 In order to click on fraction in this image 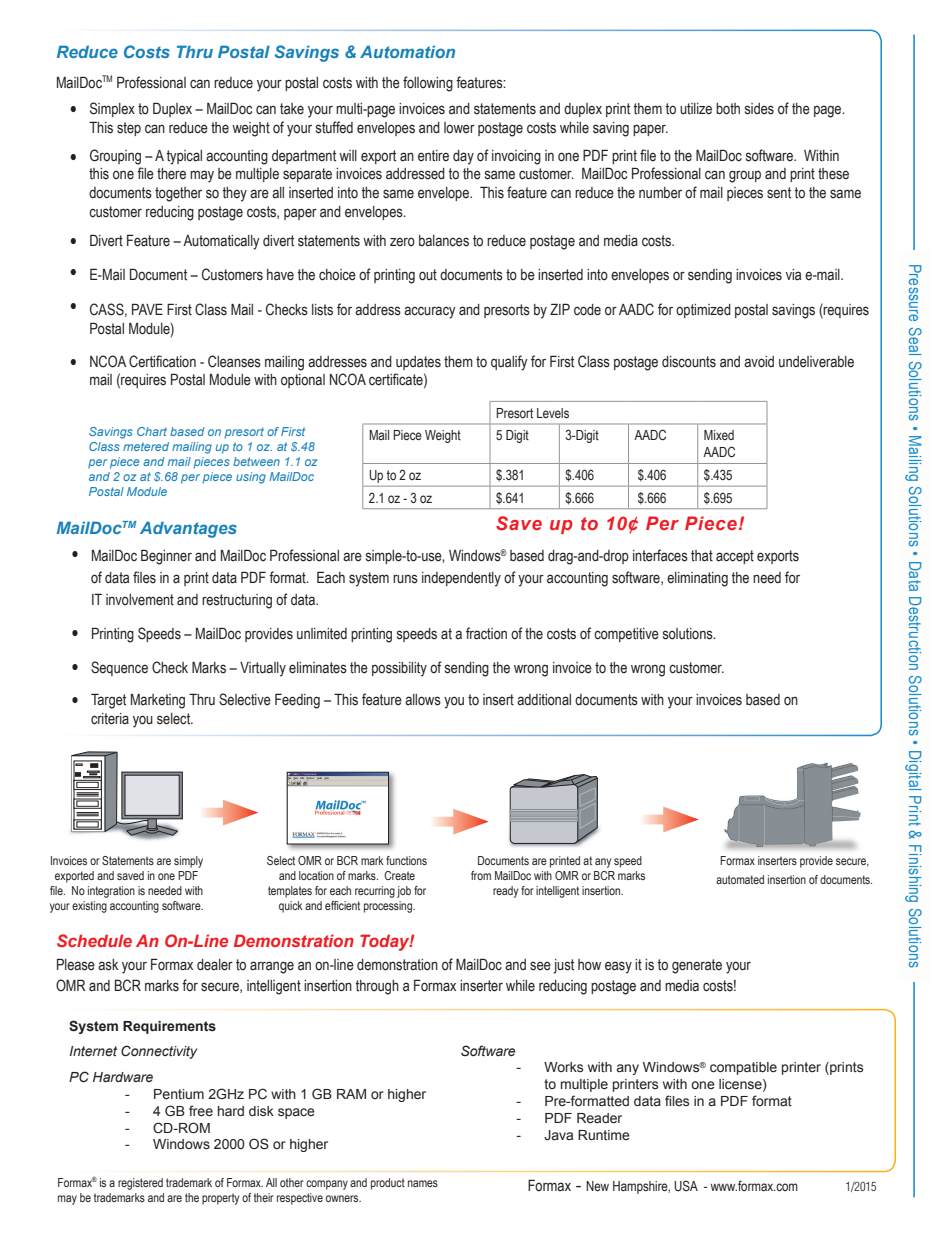, I will do `click(486, 633)`.
